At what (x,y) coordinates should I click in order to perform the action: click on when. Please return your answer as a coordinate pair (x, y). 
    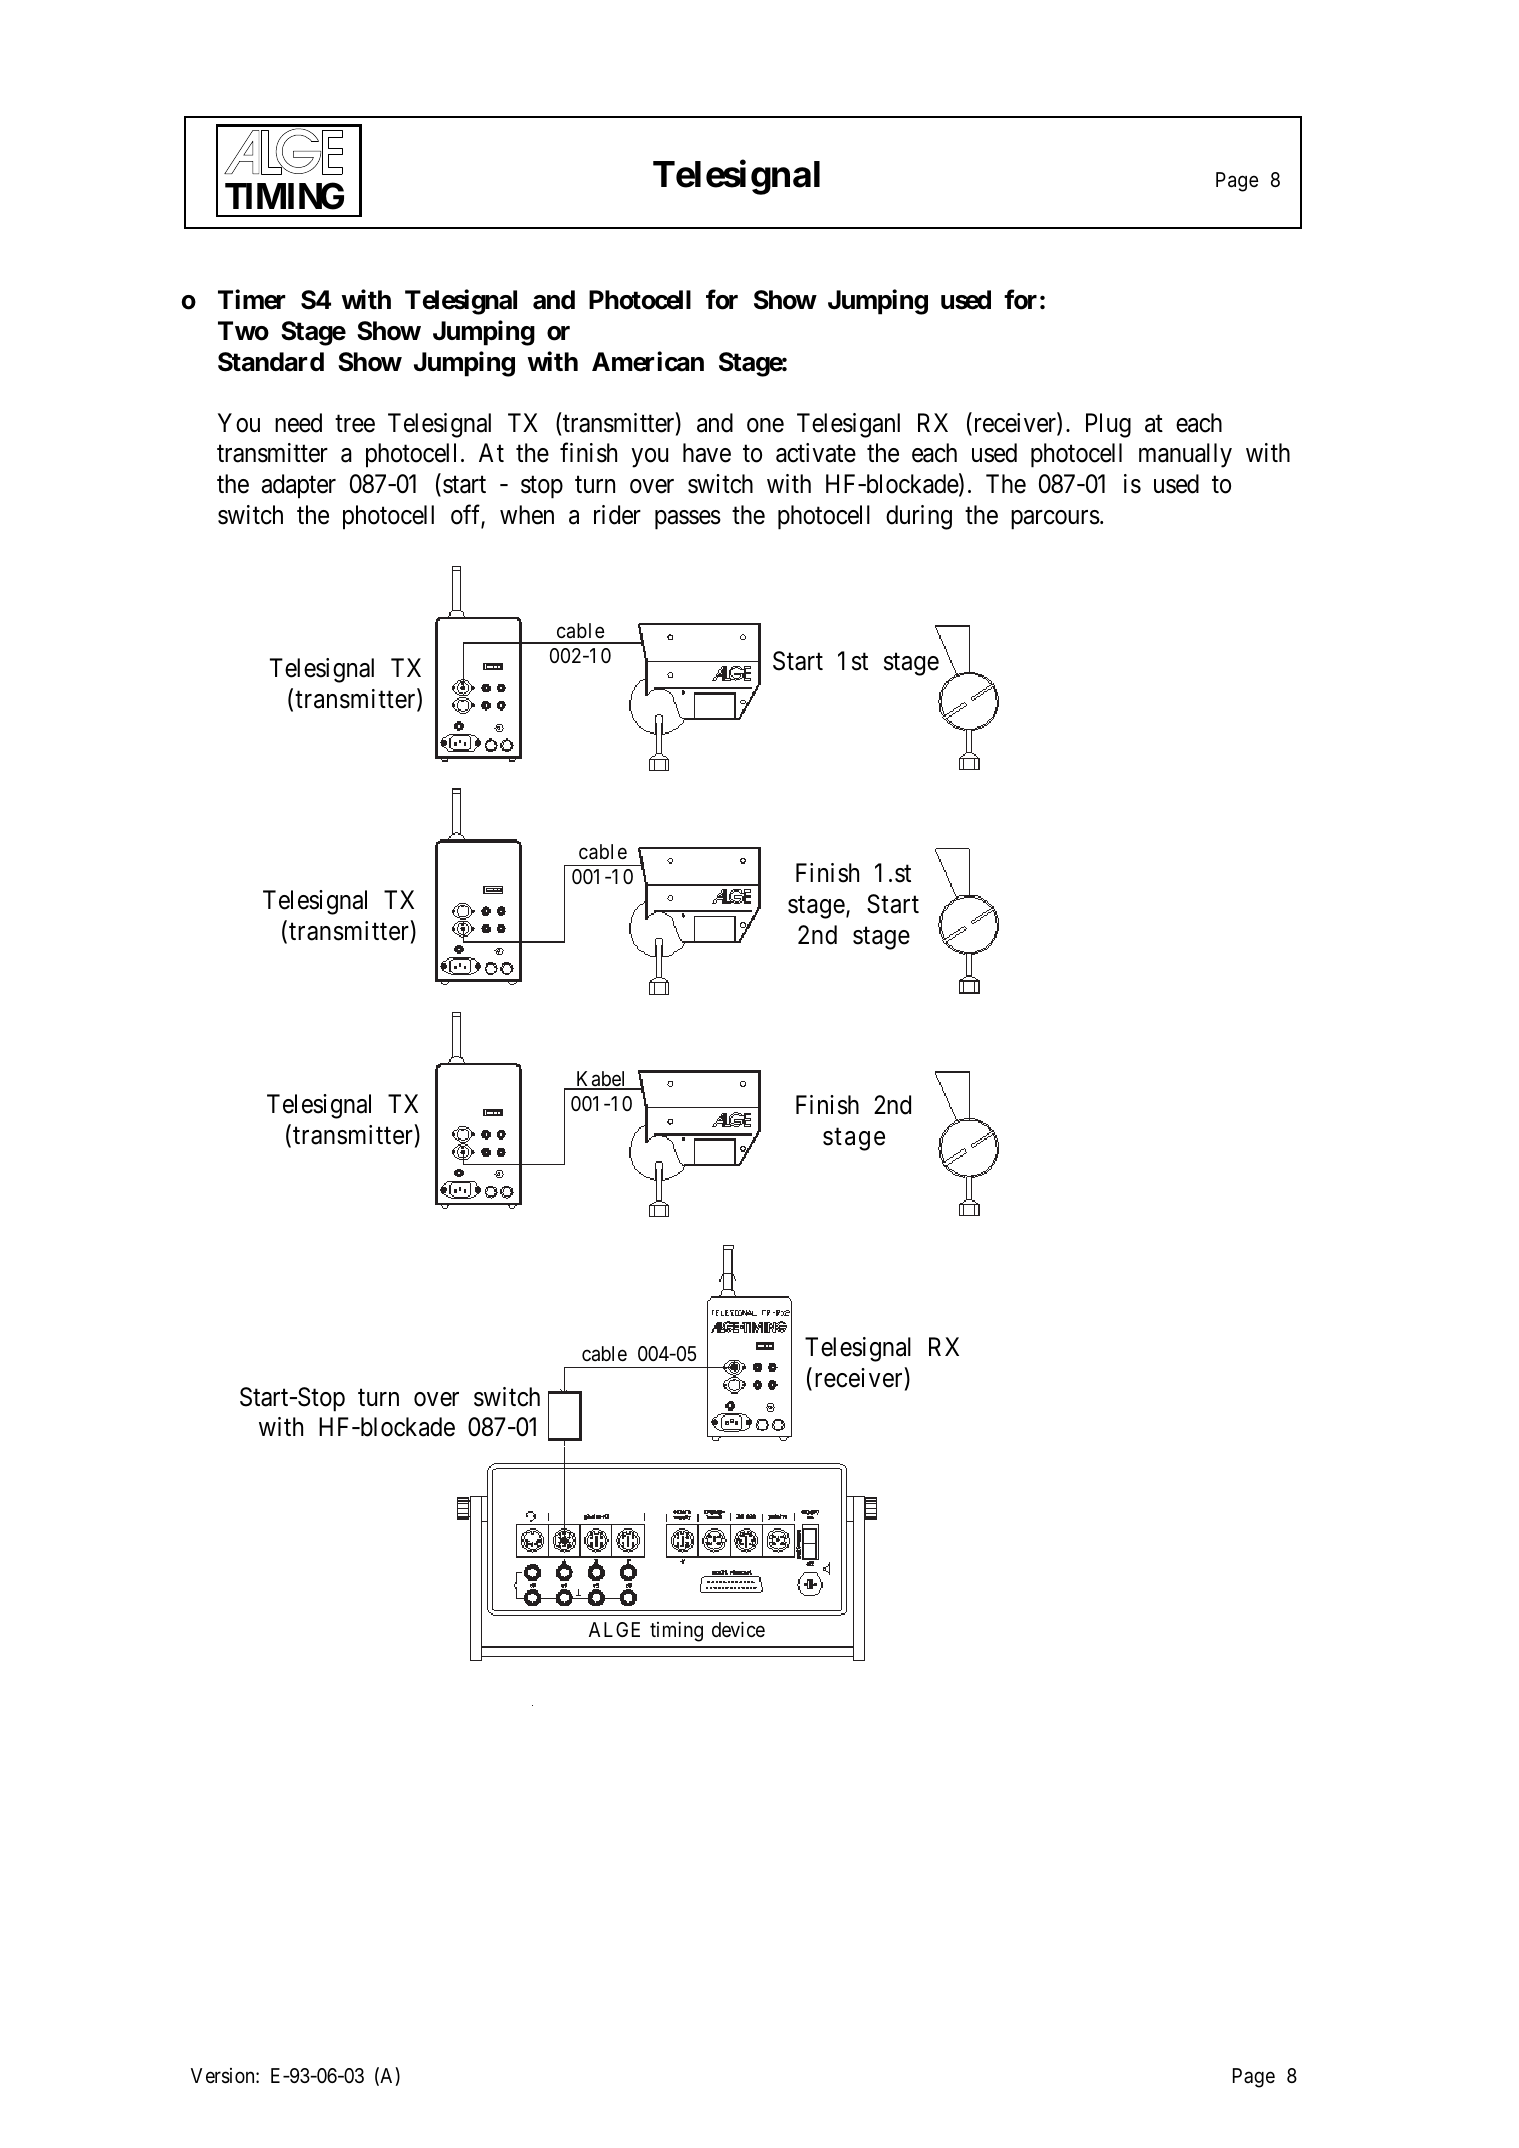
    Looking at the image, I should click on (527, 515).
